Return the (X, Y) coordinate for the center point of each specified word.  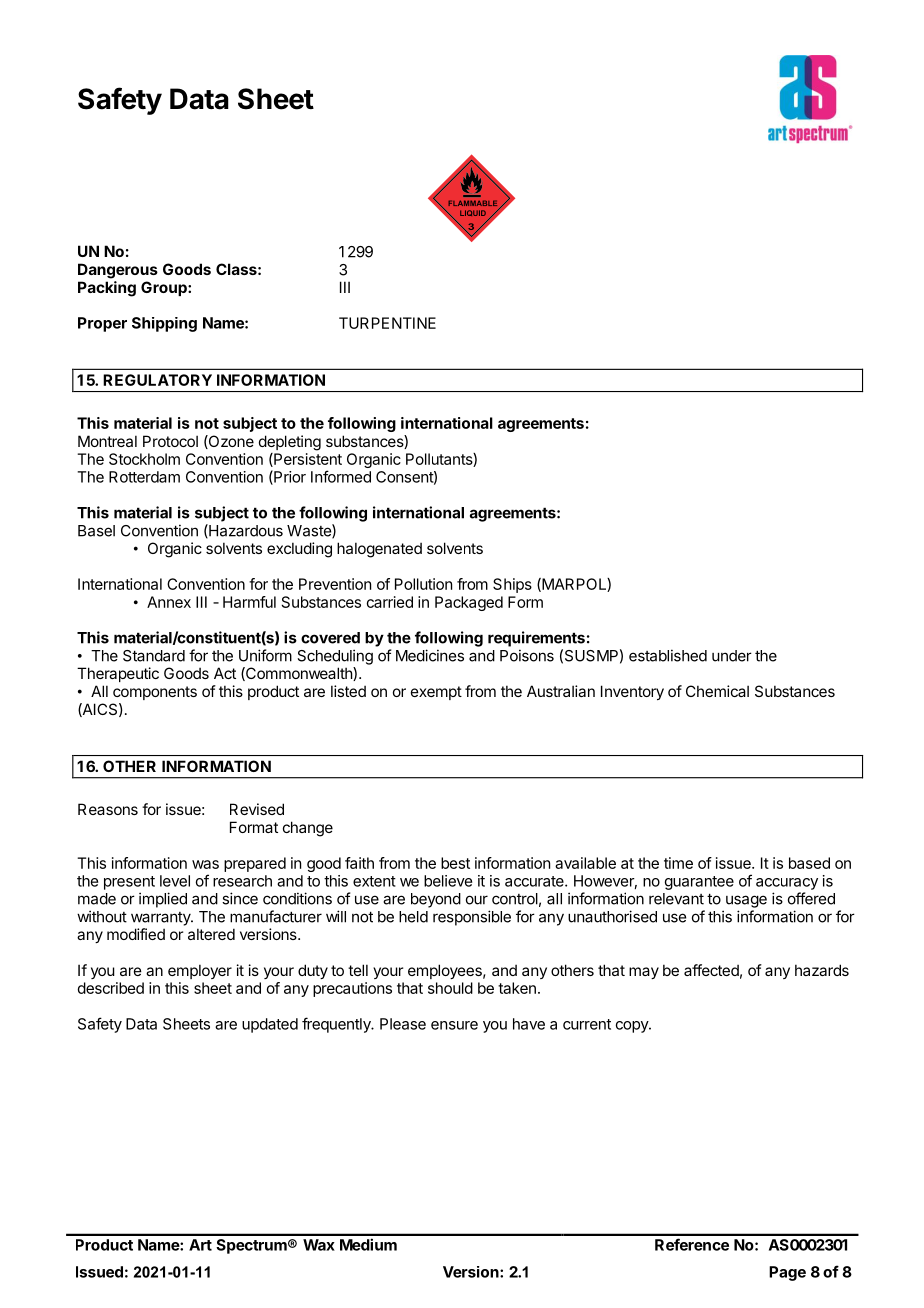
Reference (692, 1244)
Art (200, 1245)
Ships (512, 585)
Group (165, 288)
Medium (368, 1244)
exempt (436, 693)
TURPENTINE (387, 323)
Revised (257, 809)
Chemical (717, 691)
